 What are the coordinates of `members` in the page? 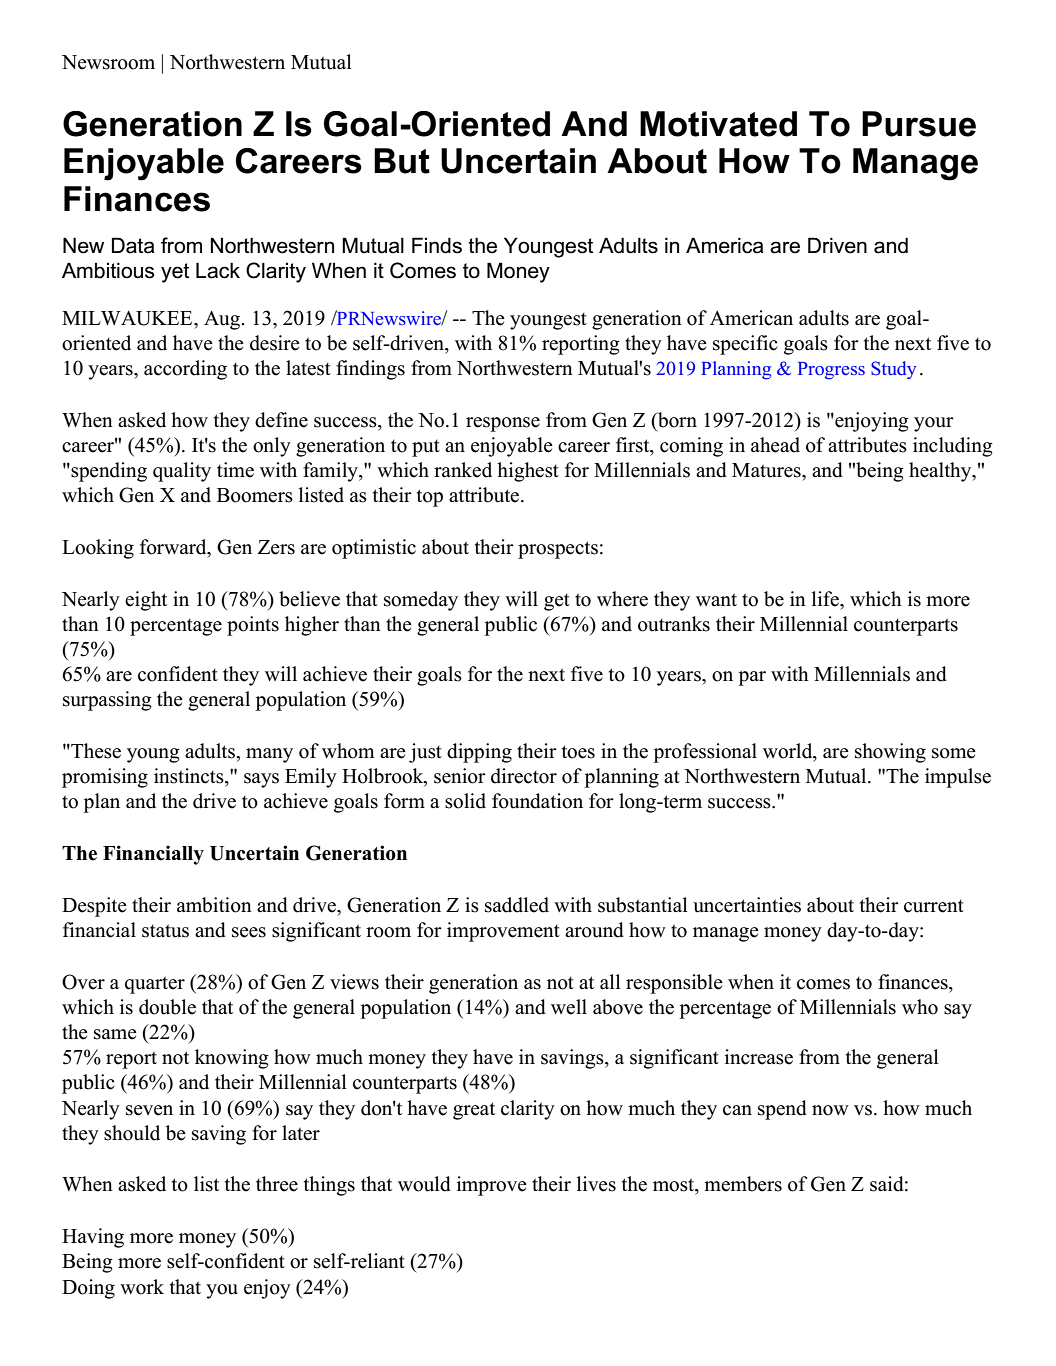 It's located at (743, 1184).
